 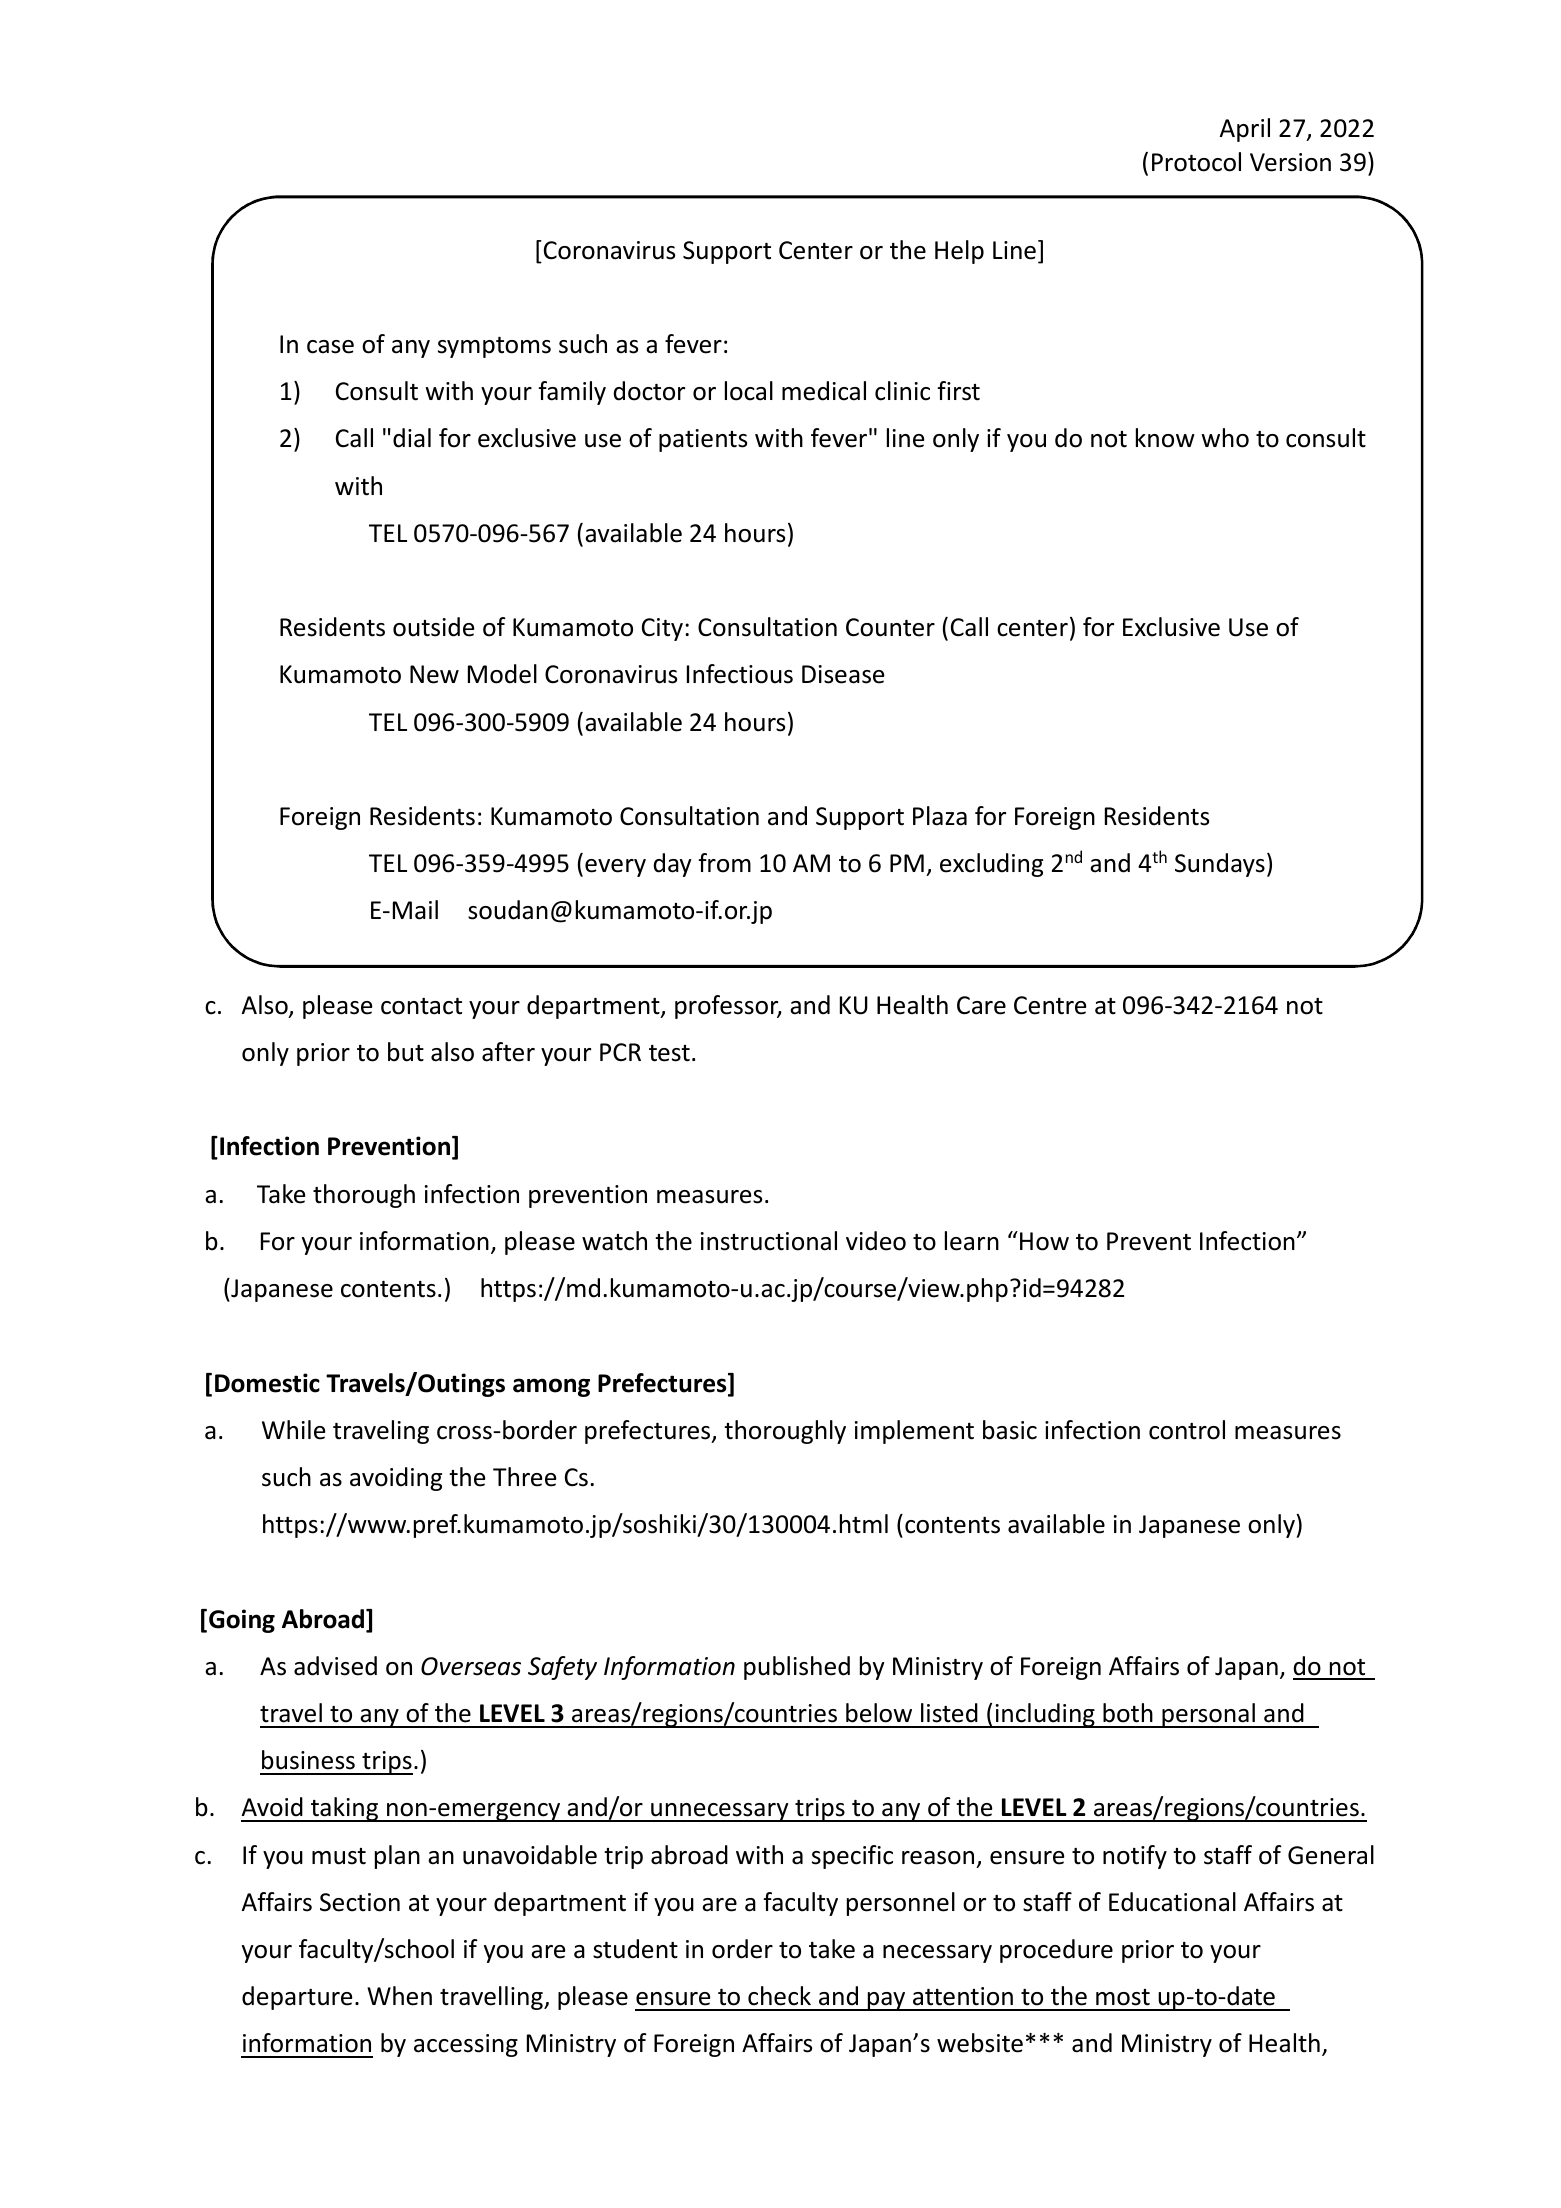 I want to click on implement, so click(x=914, y=1432).
